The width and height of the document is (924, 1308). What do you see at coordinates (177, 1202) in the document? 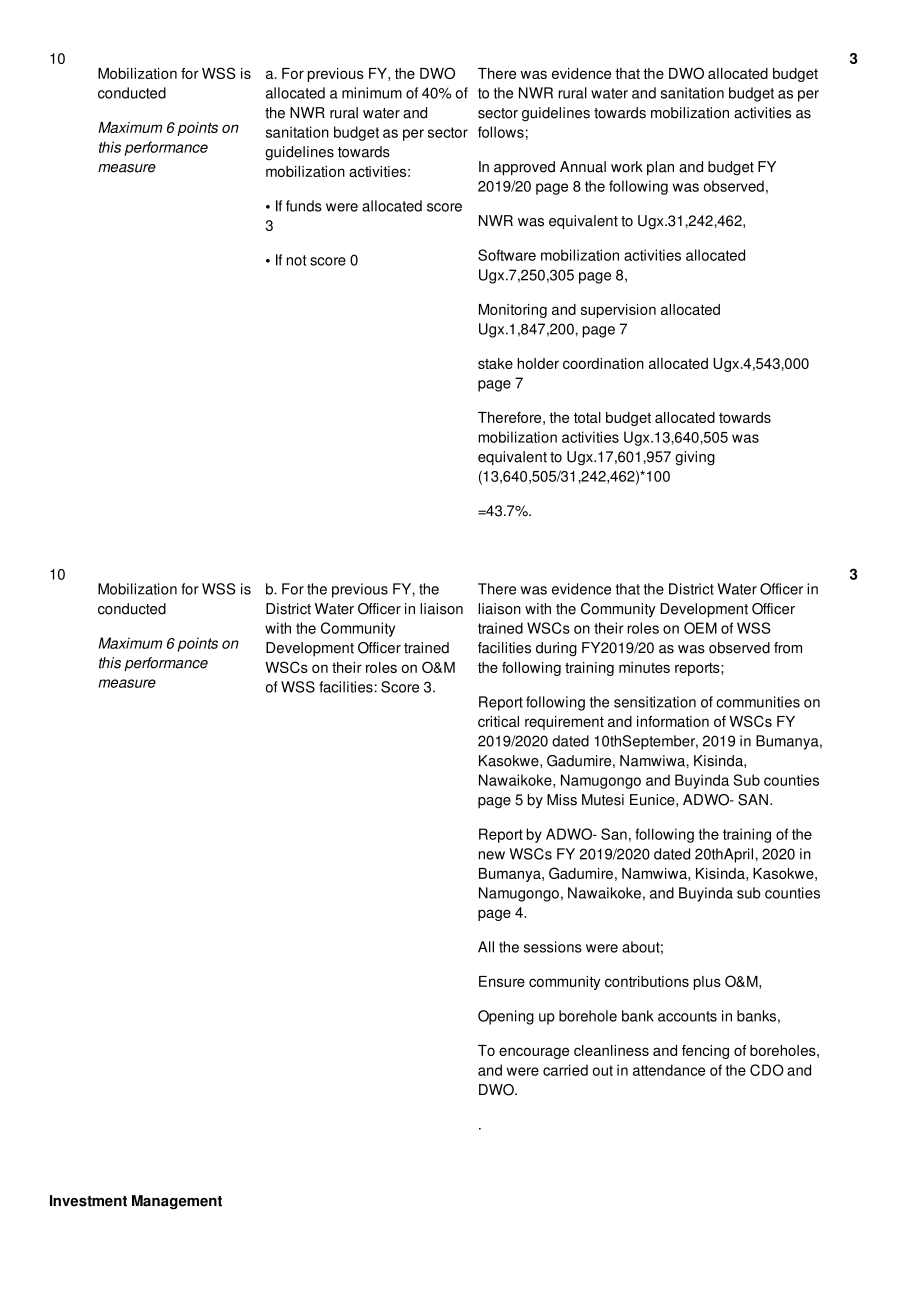
I see `Management` at bounding box center [177, 1202].
